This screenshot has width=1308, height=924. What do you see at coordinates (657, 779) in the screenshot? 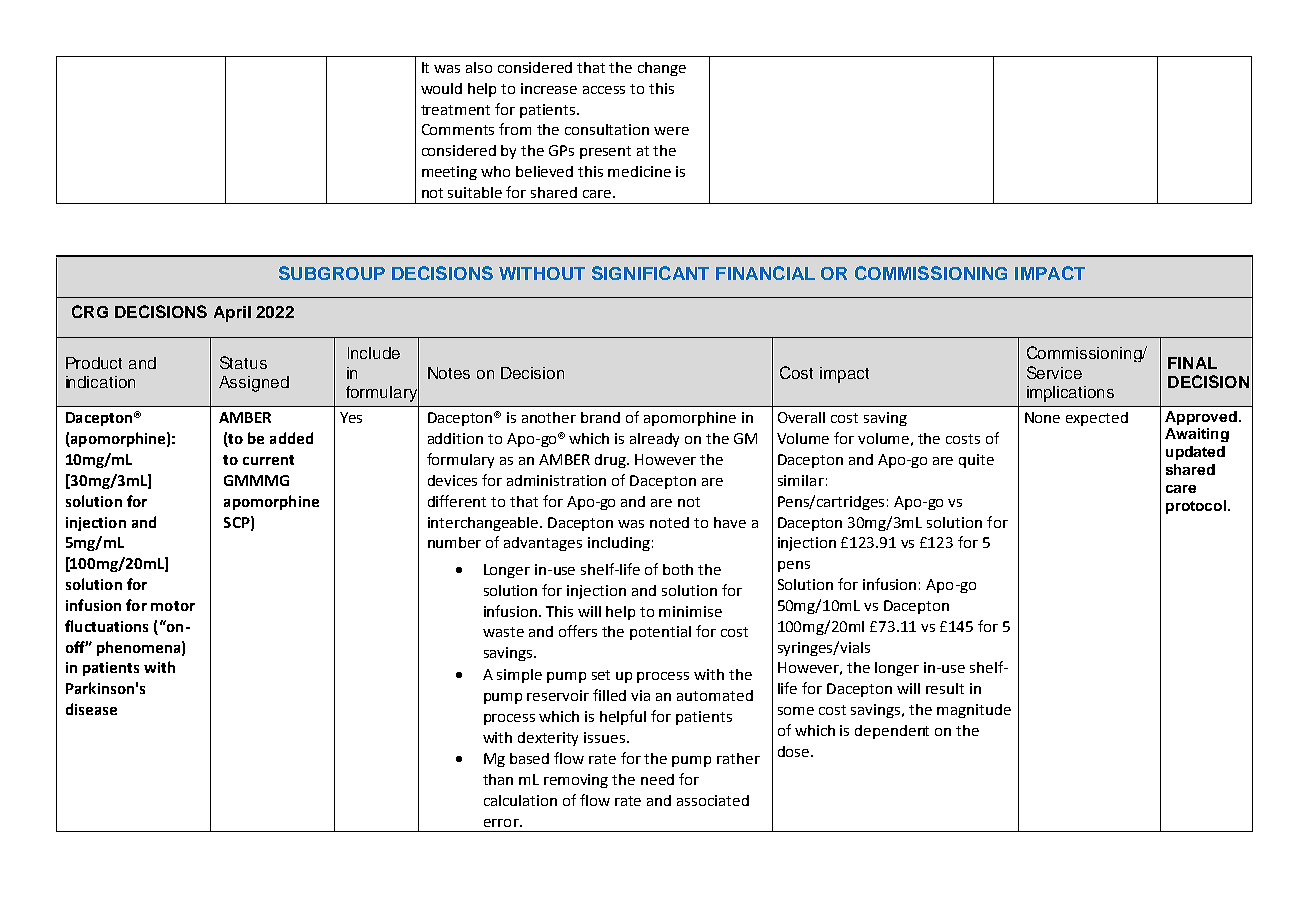
I see `need` at bounding box center [657, 779].
